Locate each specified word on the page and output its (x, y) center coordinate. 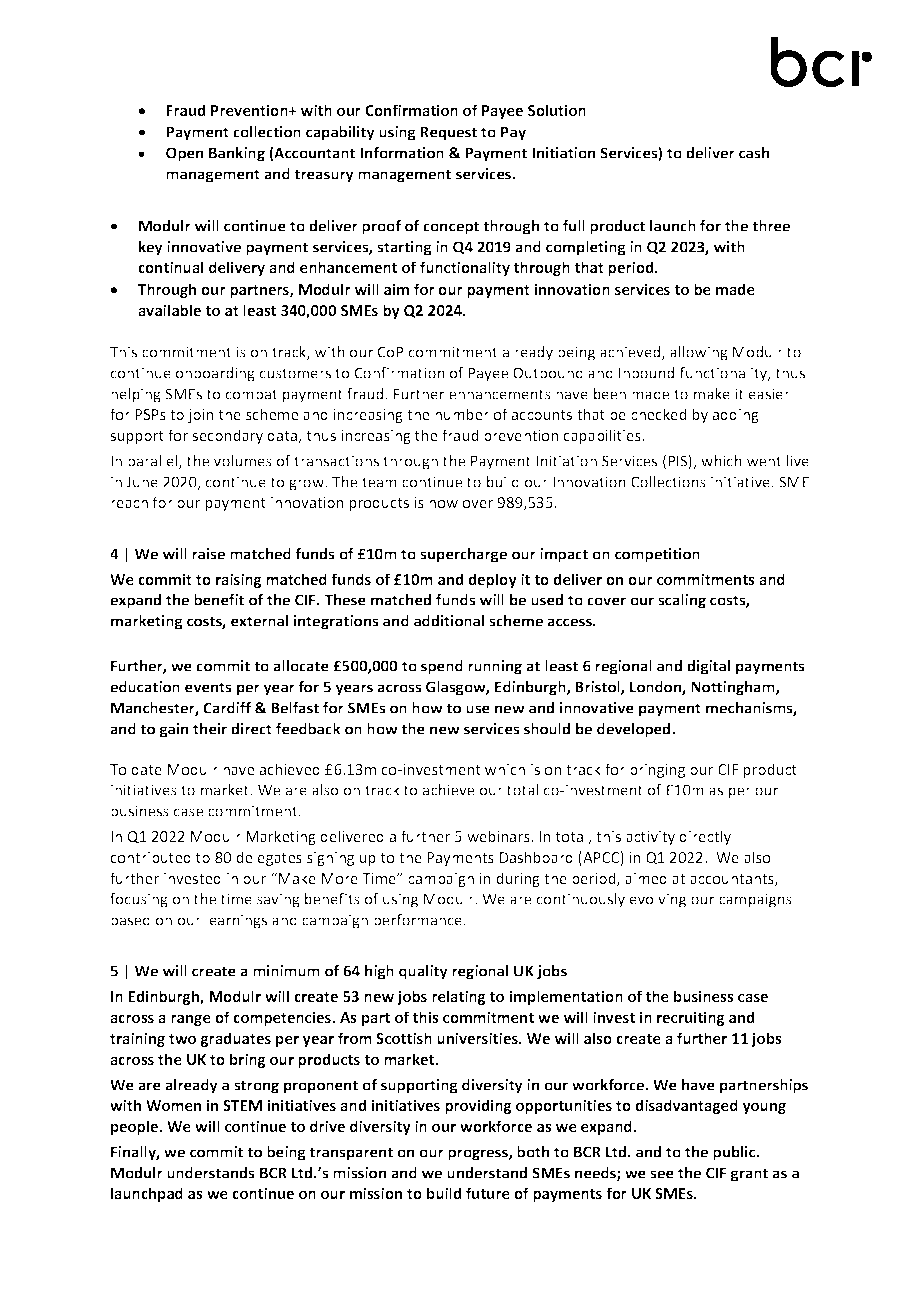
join (201, 416)
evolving (658, 900)
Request (448, 133)
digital (708, 667)
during (518, 879)
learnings (236, 921)
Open (184, 154)
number (462, 414)
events (208, 687)
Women (173, 1105)
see (662, 1174)
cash (754, 153)
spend (442, 667)
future (488, 1193)
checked (658, 414)
